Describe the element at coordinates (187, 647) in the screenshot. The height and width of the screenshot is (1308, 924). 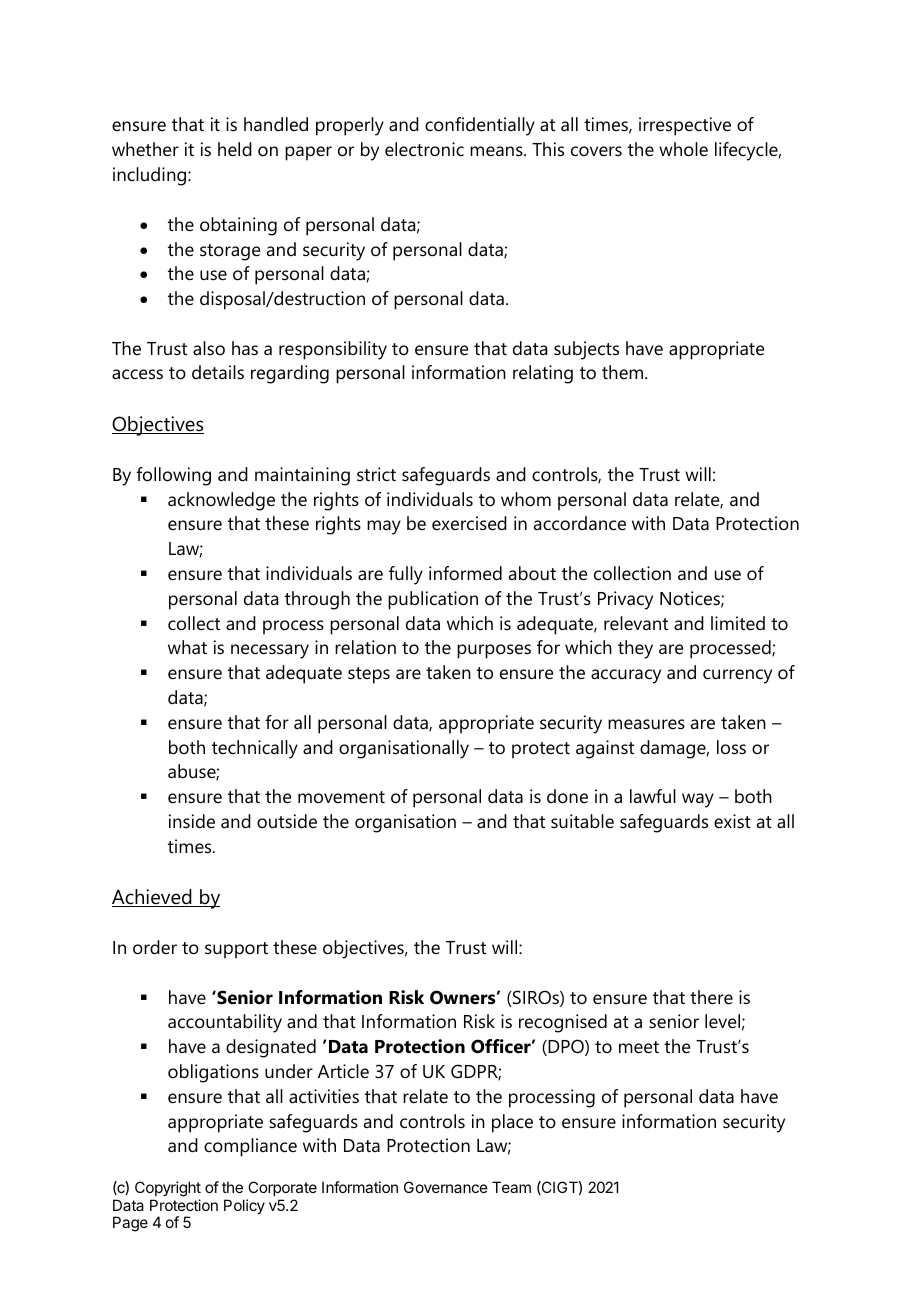
I see `what` at that location.
